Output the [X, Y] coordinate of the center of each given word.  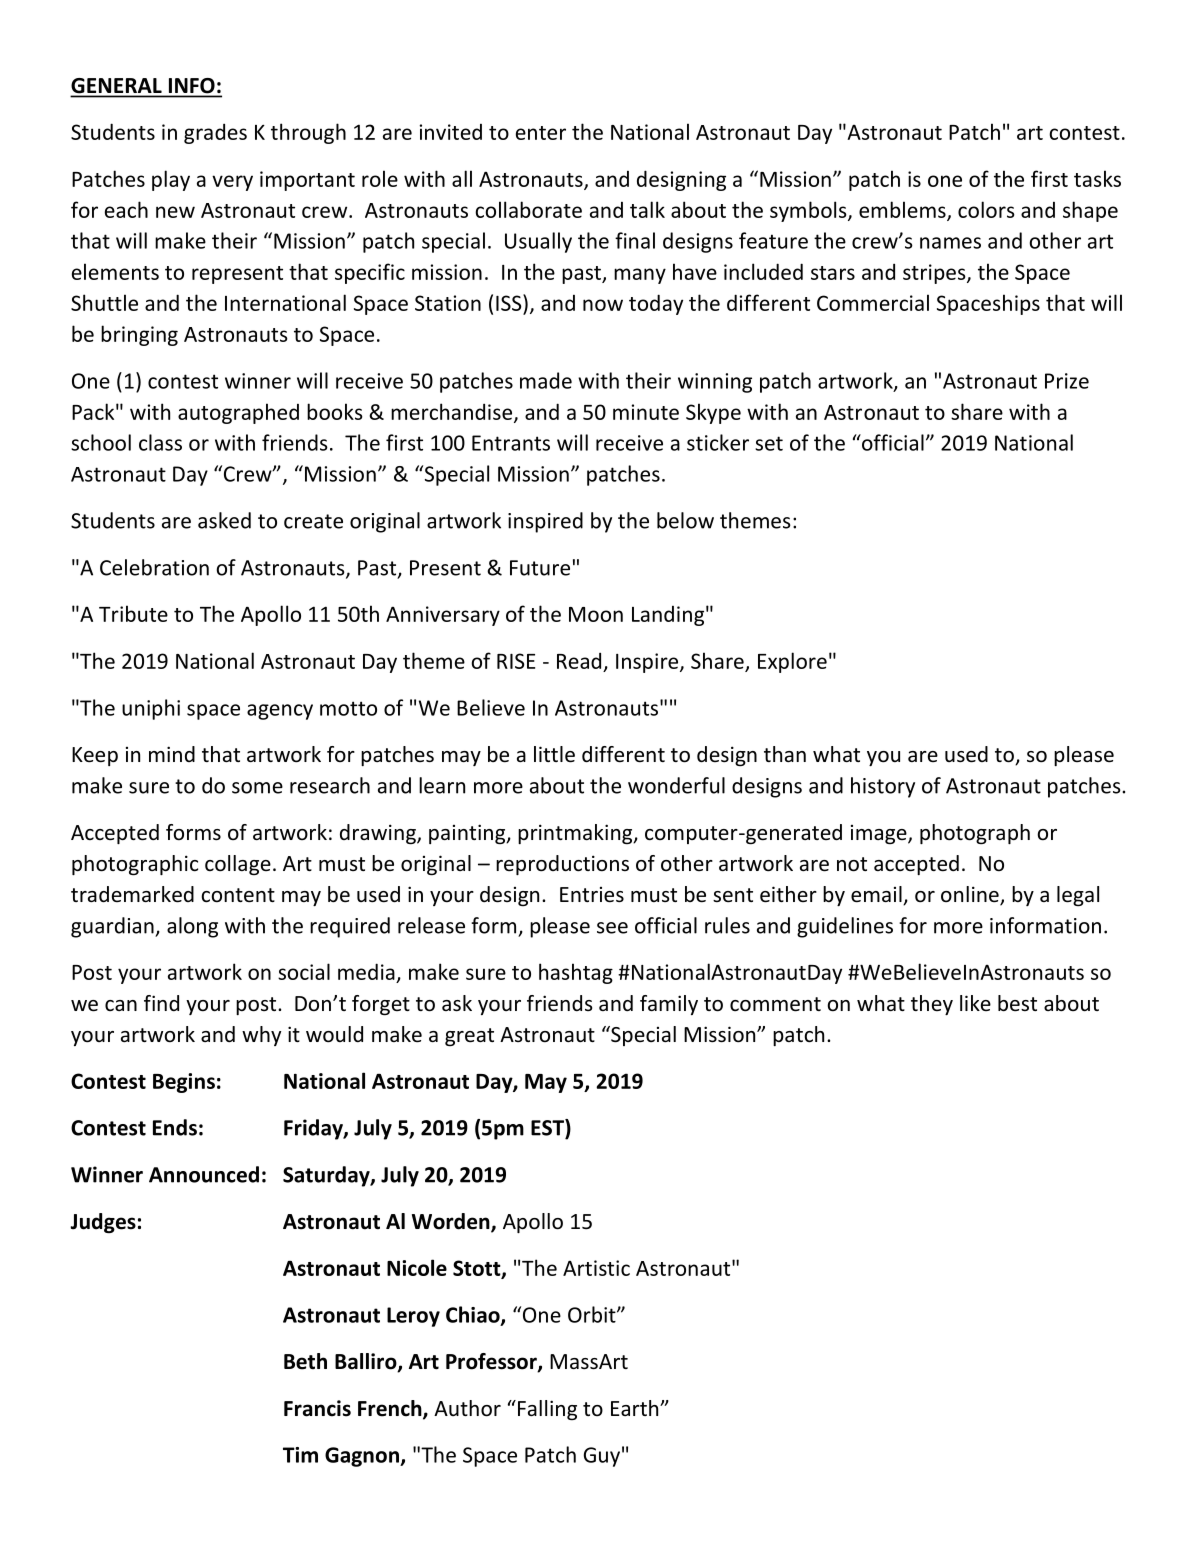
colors [986, 209]
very [232, 183]
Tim [300, 1455]
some [257, 788]
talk [647, 209]
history [883, 787]
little [554, 754]
